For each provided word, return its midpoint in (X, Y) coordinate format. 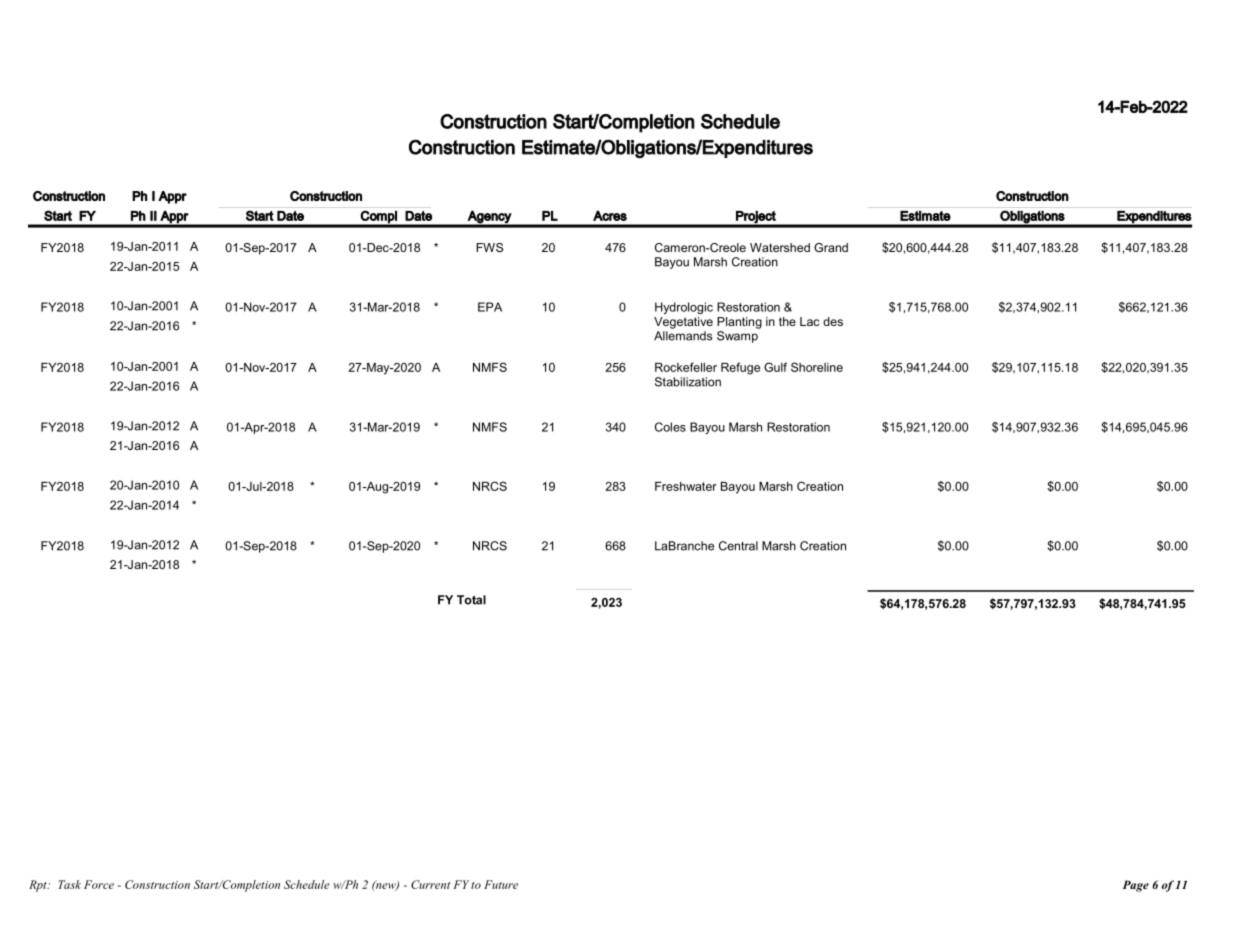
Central (738, 546)
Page (1136, 886)
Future (501, 884)
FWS (489, 247)
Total (471, 600)
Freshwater (686, 486)
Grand (831, 247)
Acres (610, 215)
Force (99, 884)
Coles (670, 427)
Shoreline (817, 367)
